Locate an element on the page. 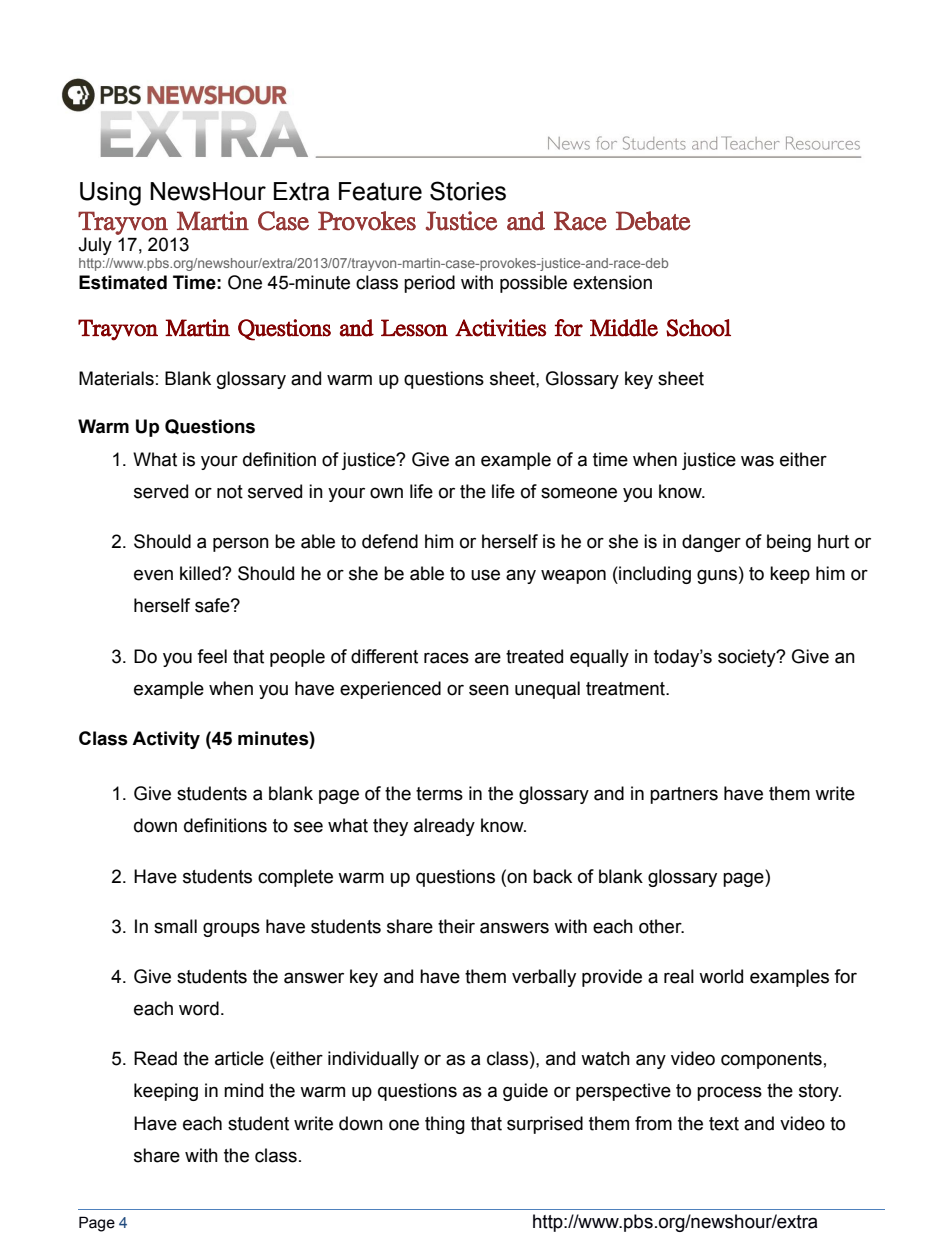  Using is located at coordinates (110, 194).
